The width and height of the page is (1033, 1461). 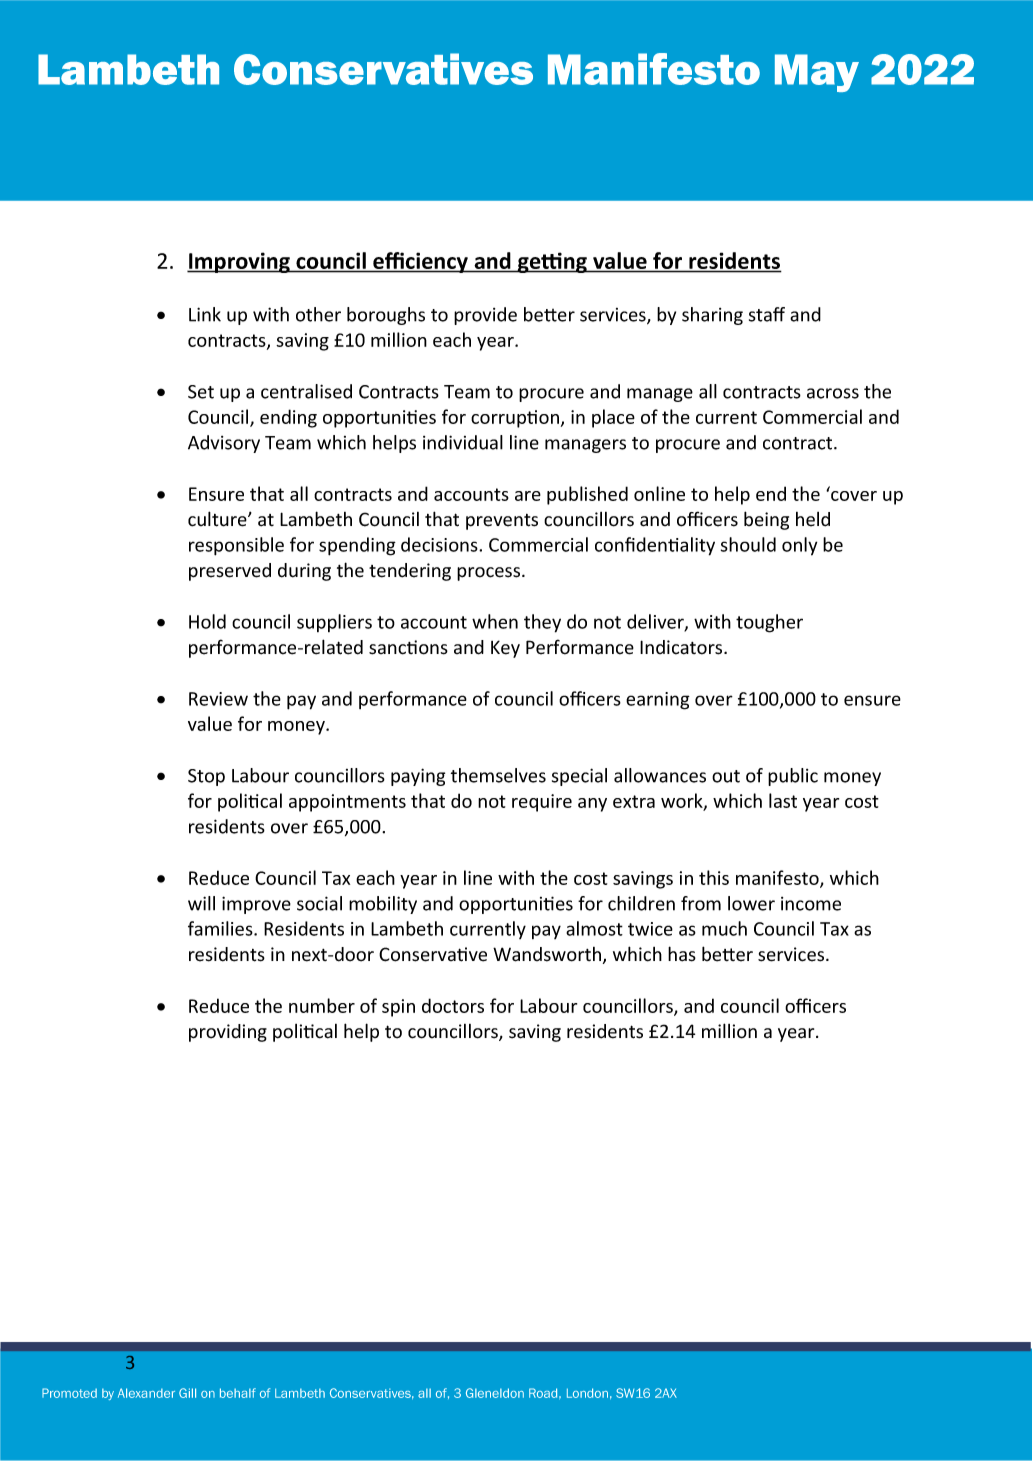 What do you see at coordinates (453, 1005) in the page?
I see `doctors` at bounding box center [453, 1005].
